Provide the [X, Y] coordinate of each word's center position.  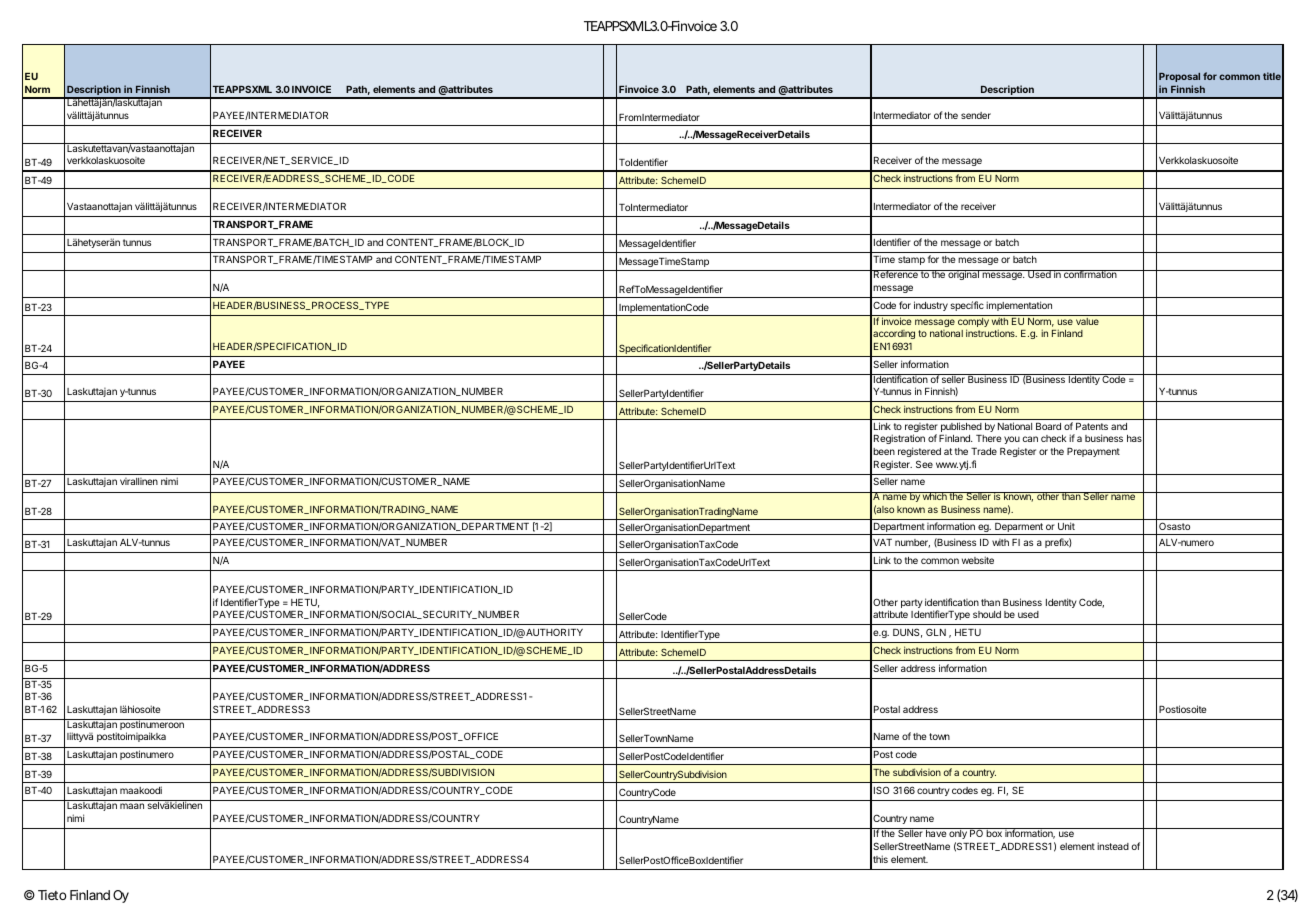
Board [1048, 426]
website [978, 560]
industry [931, 306]
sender [976, 115]
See [924, 464]
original [963, 275]
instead [1113, 846]
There [988, 438]
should [987, 614]
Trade [984, 451]
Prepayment [1093, 452]
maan [132, 806]
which [935, 496]
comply [973, 322]
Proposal [1179, 77]
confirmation [1090, 274]
